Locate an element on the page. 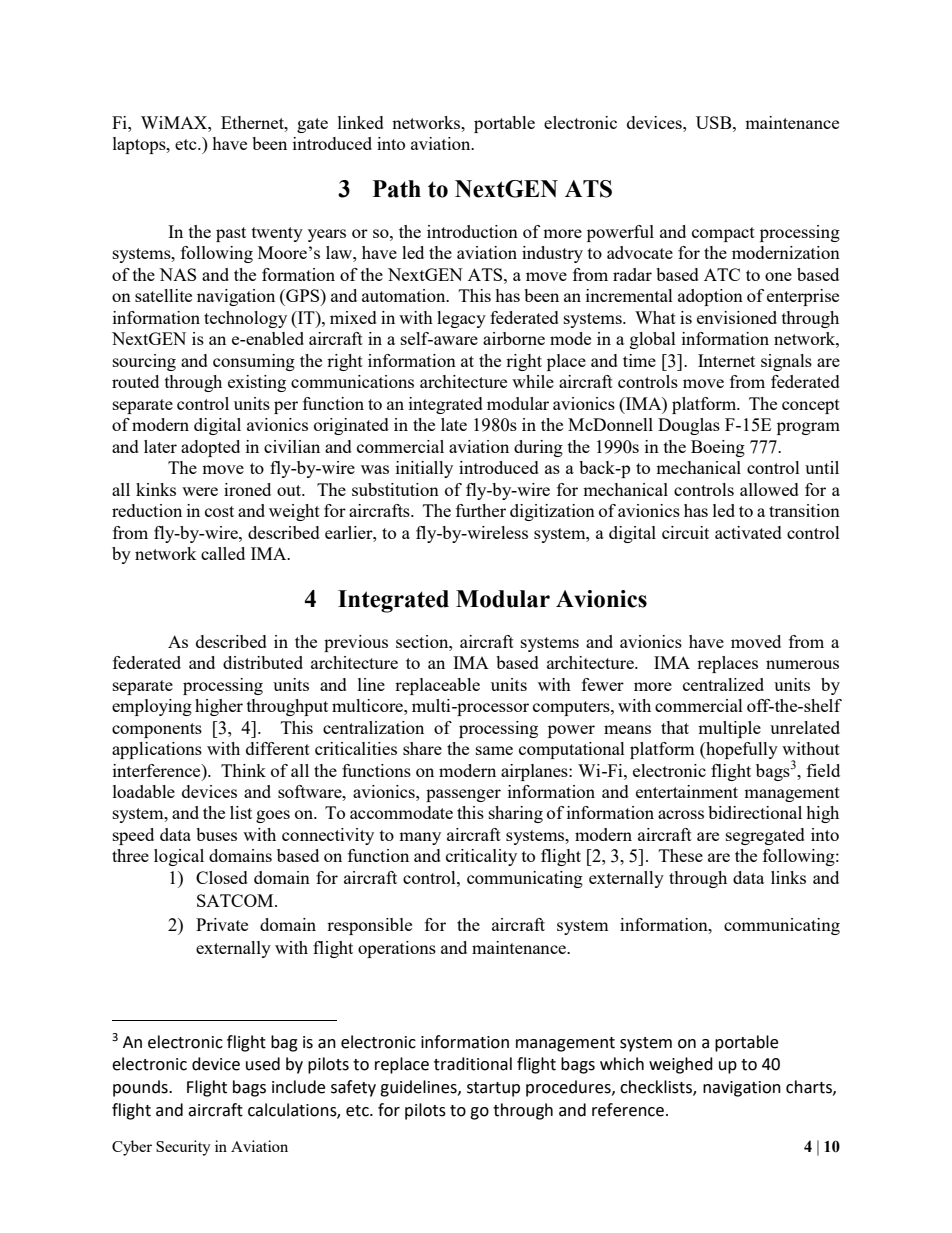 The image size is (952, 1233). passenger is located at coordinates (463, 795).
